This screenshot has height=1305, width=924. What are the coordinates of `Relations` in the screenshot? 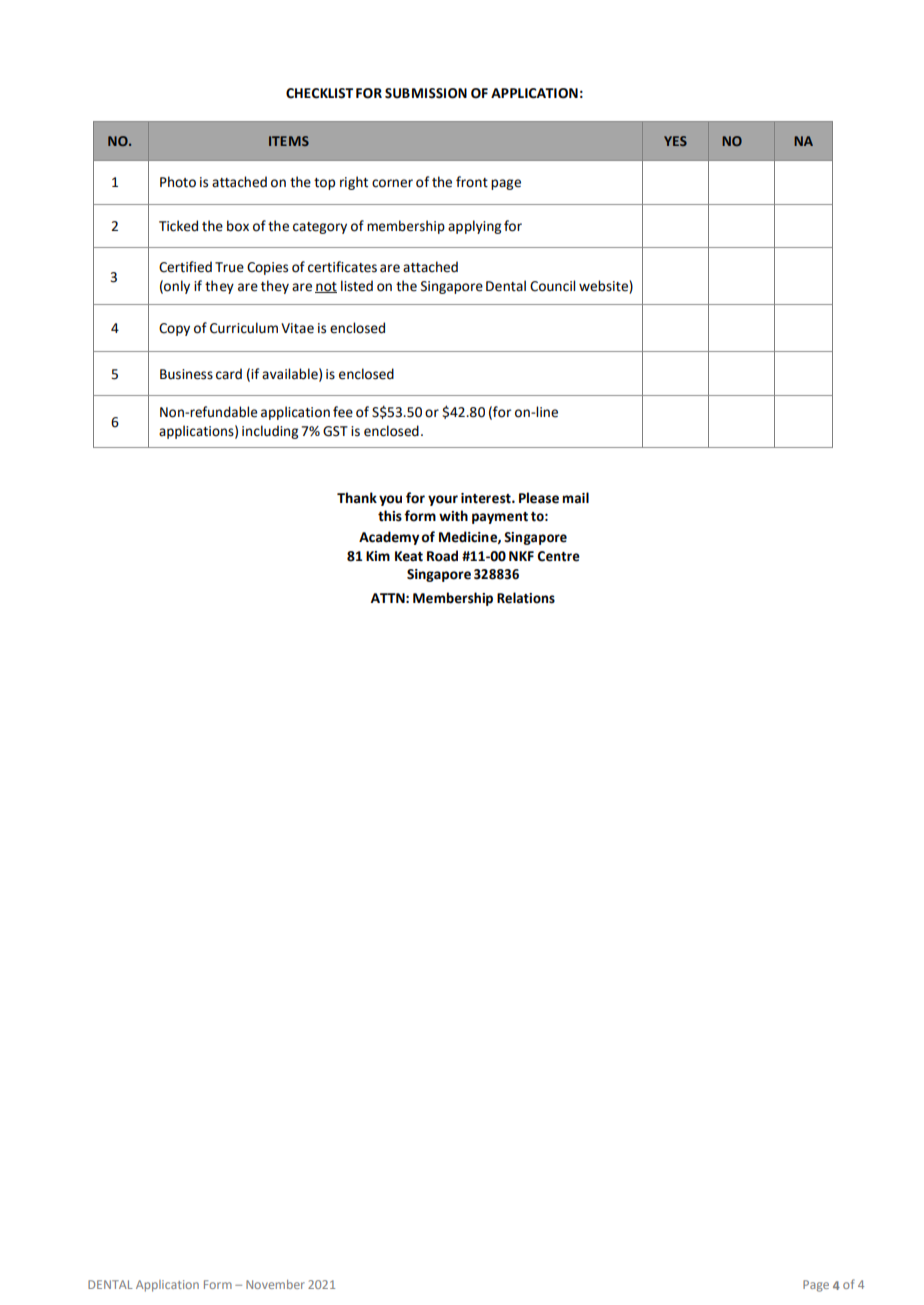 It's located at (526, 598).
